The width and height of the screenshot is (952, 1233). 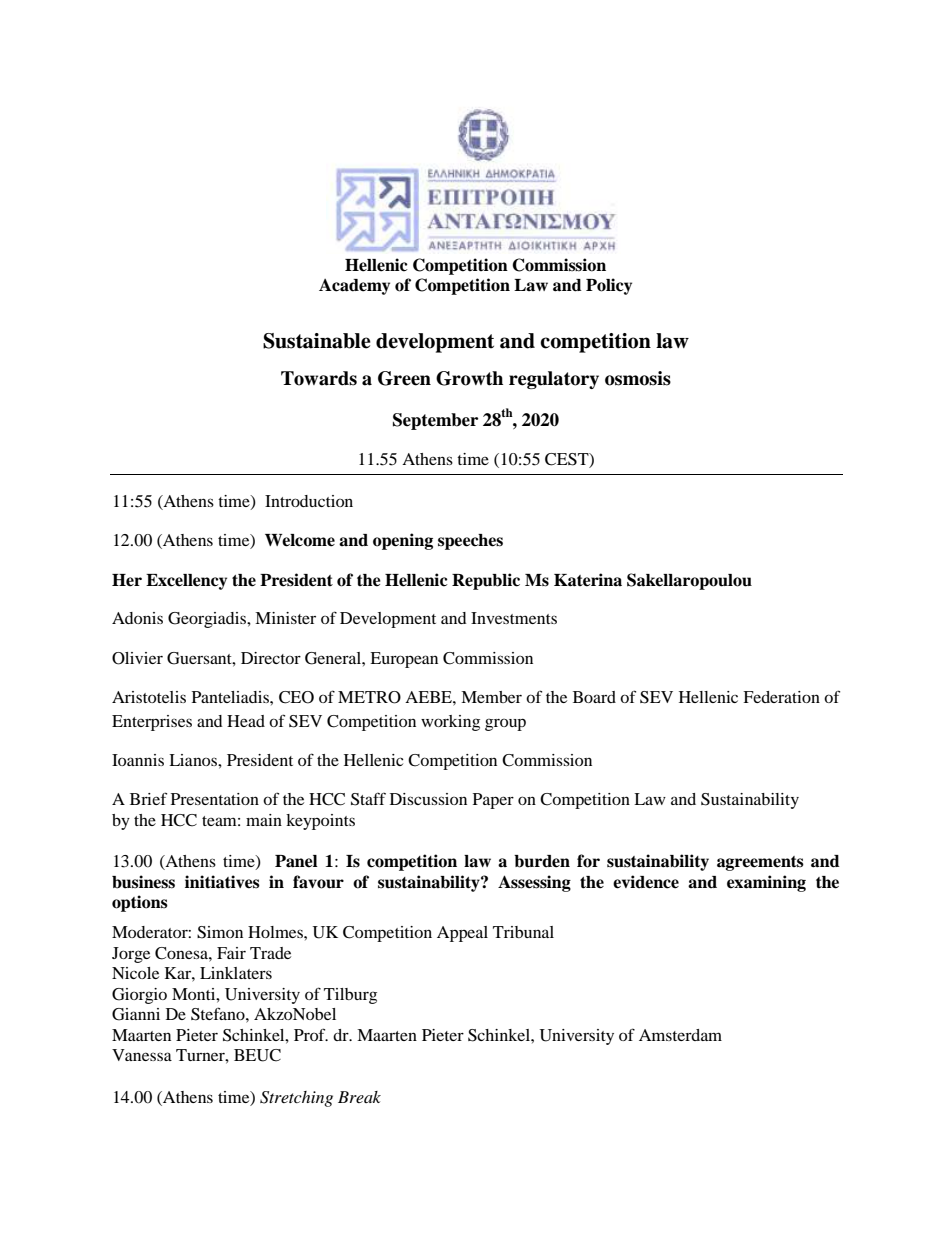 I want to click on Break, so click(x=359, y=1097).
